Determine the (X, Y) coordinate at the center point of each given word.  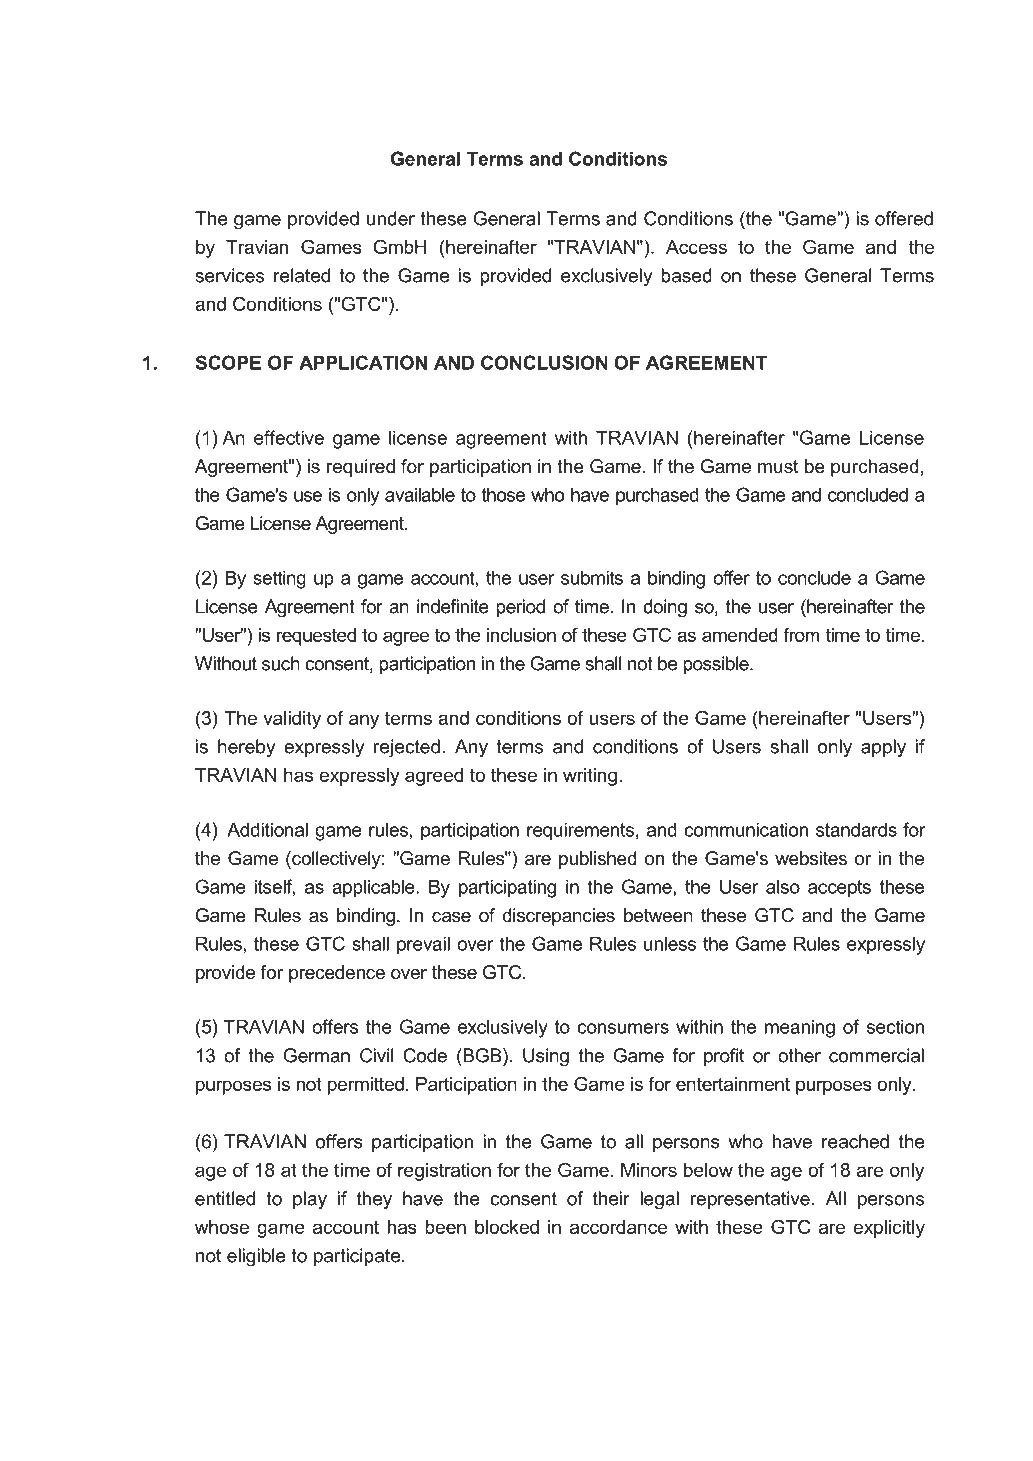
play (310, 1200)
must (778, 467)
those (503, 494)
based (686, 275)
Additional (267, 829)
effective (289, 437)
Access (696, 247)
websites (811, 858)
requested (316, 637)
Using (546, 1057)
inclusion (521, 635)
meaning (800, 1028)
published (598, 860)
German (316, 1055)
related (302, 275)
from (801, 635)
